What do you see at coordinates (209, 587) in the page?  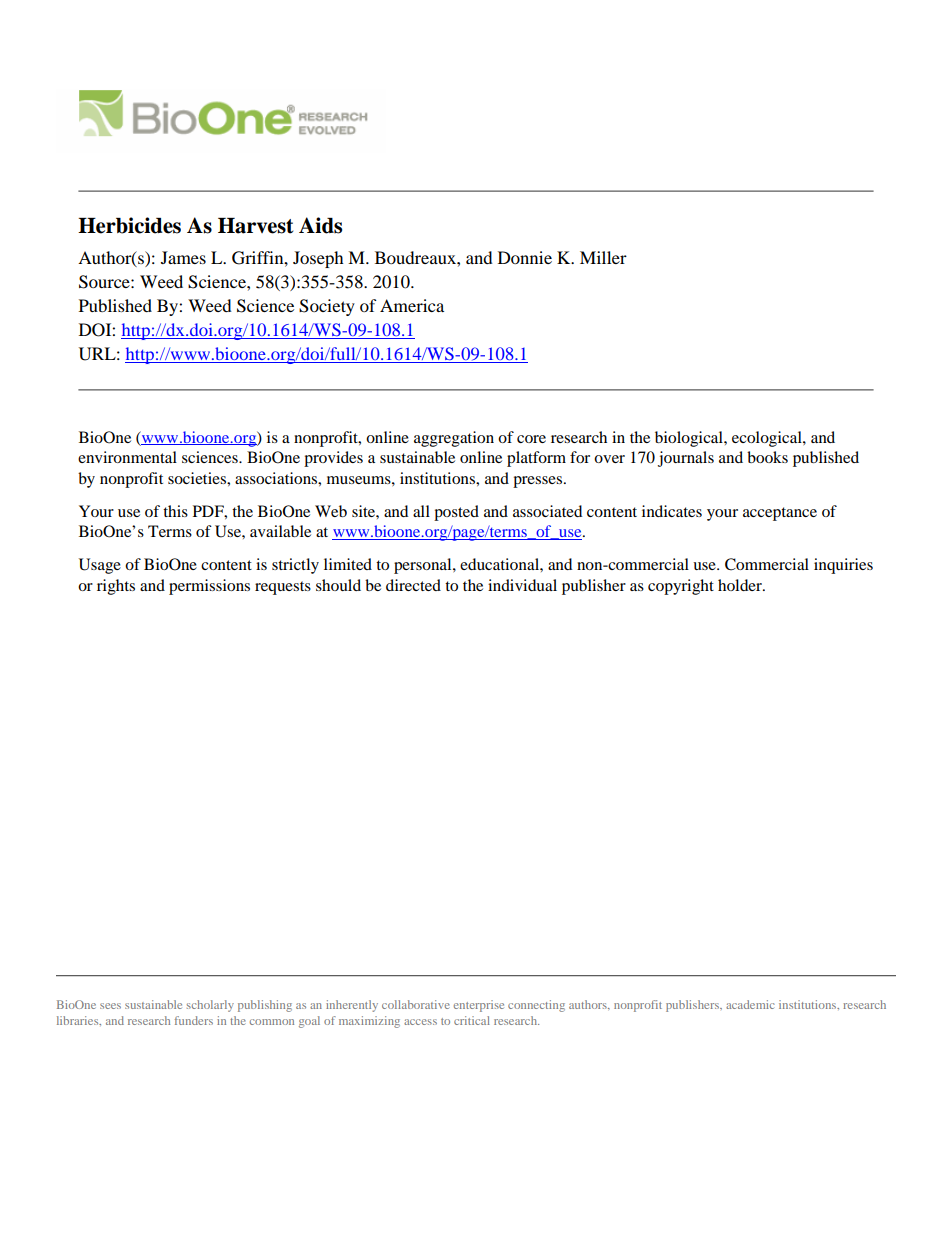 I see `permissions` at bounding box center [209, 587].
